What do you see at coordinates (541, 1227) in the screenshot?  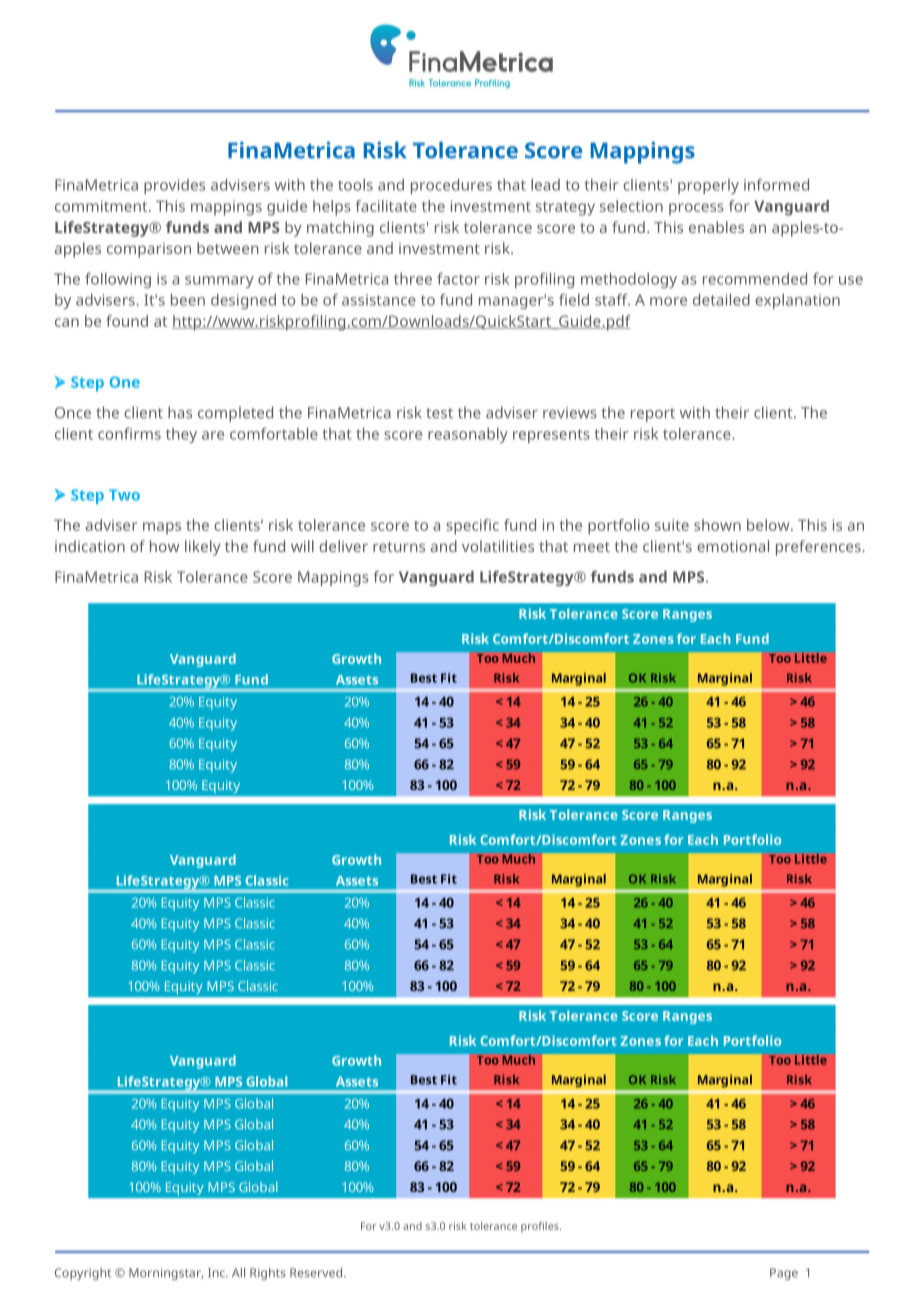 I see `profiles` at bounding box center [541, 1227].
